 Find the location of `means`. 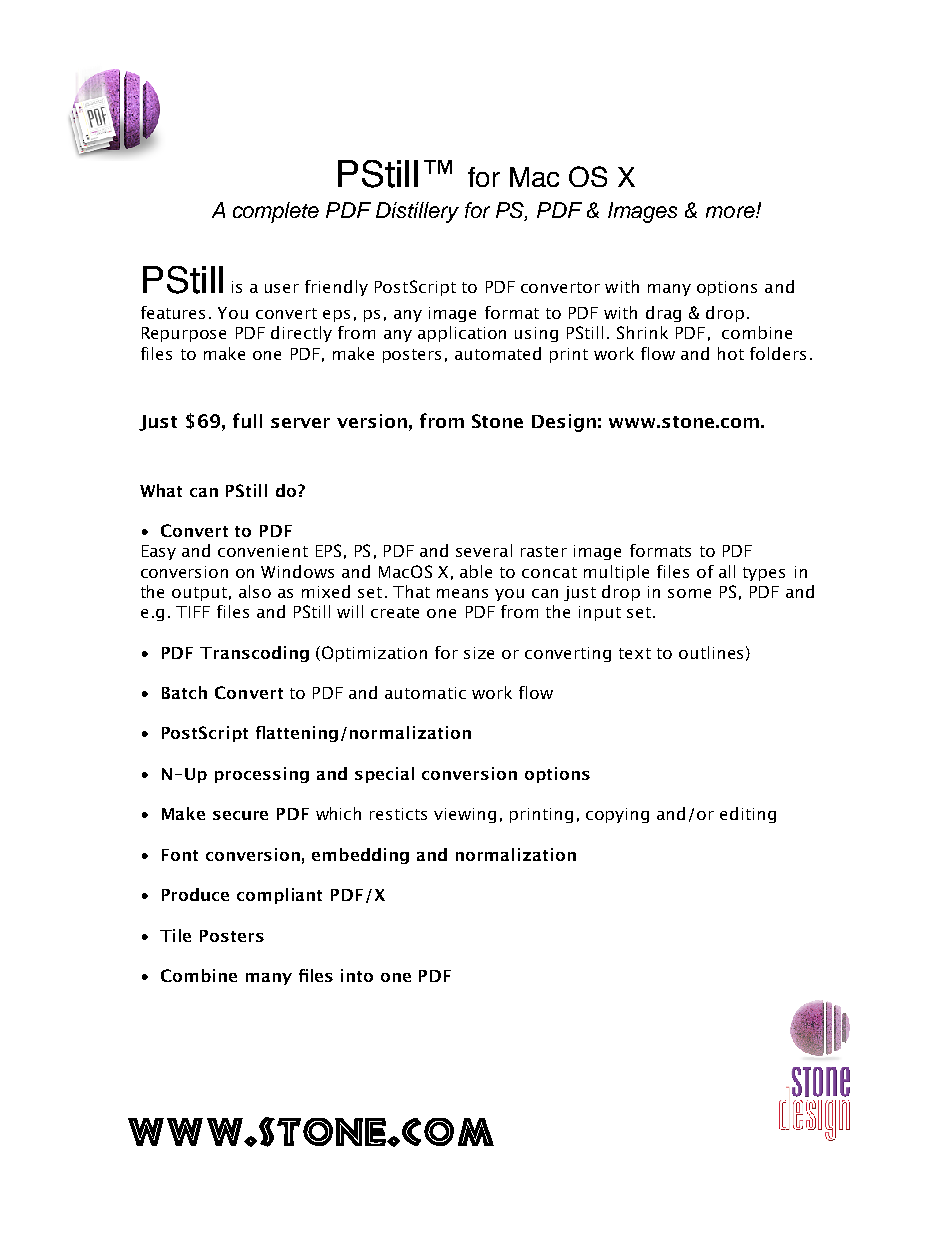

means is located at coordinates (462, 593).
